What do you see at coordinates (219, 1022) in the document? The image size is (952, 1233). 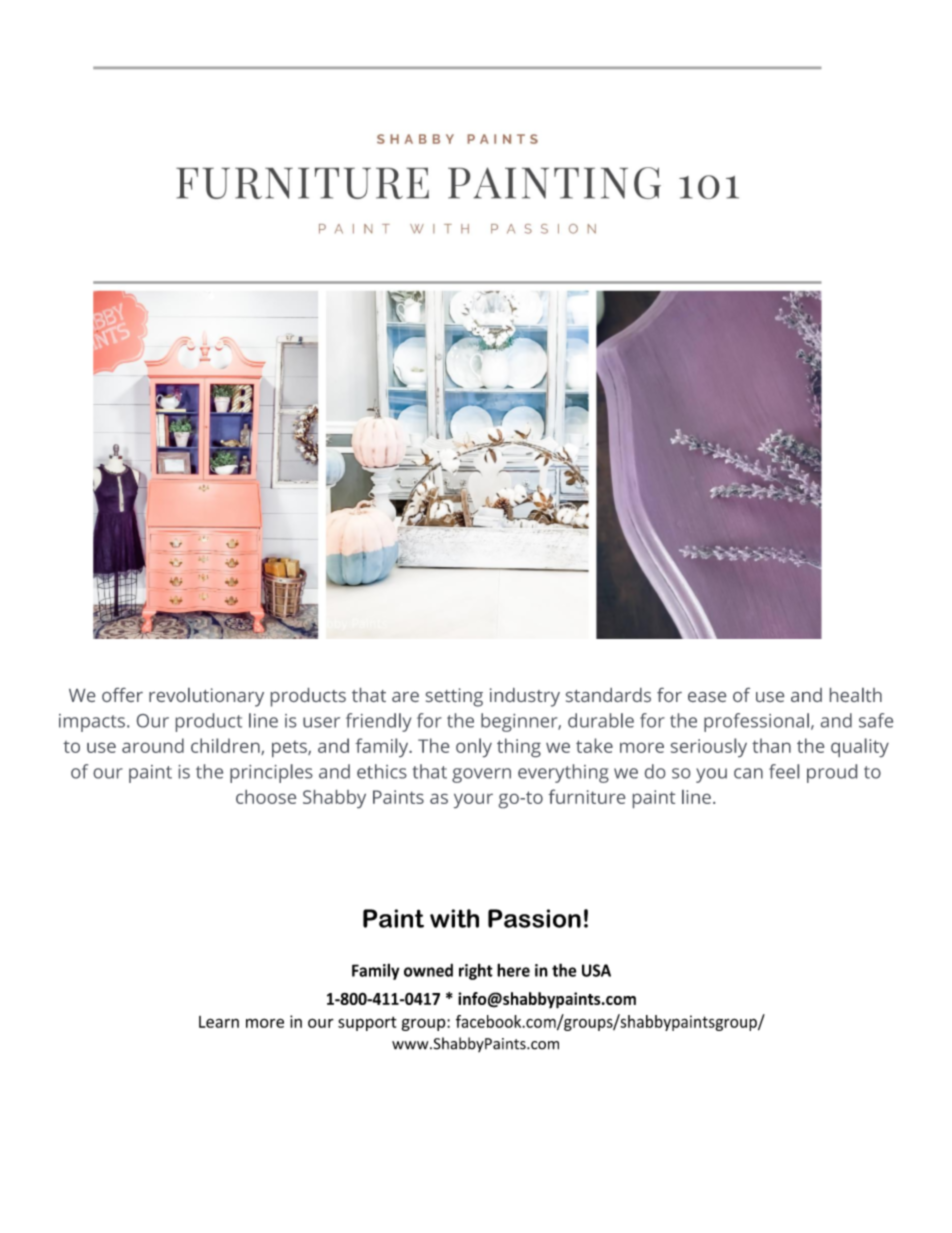 I see `Learn` at bounding box center [219, 1022].
